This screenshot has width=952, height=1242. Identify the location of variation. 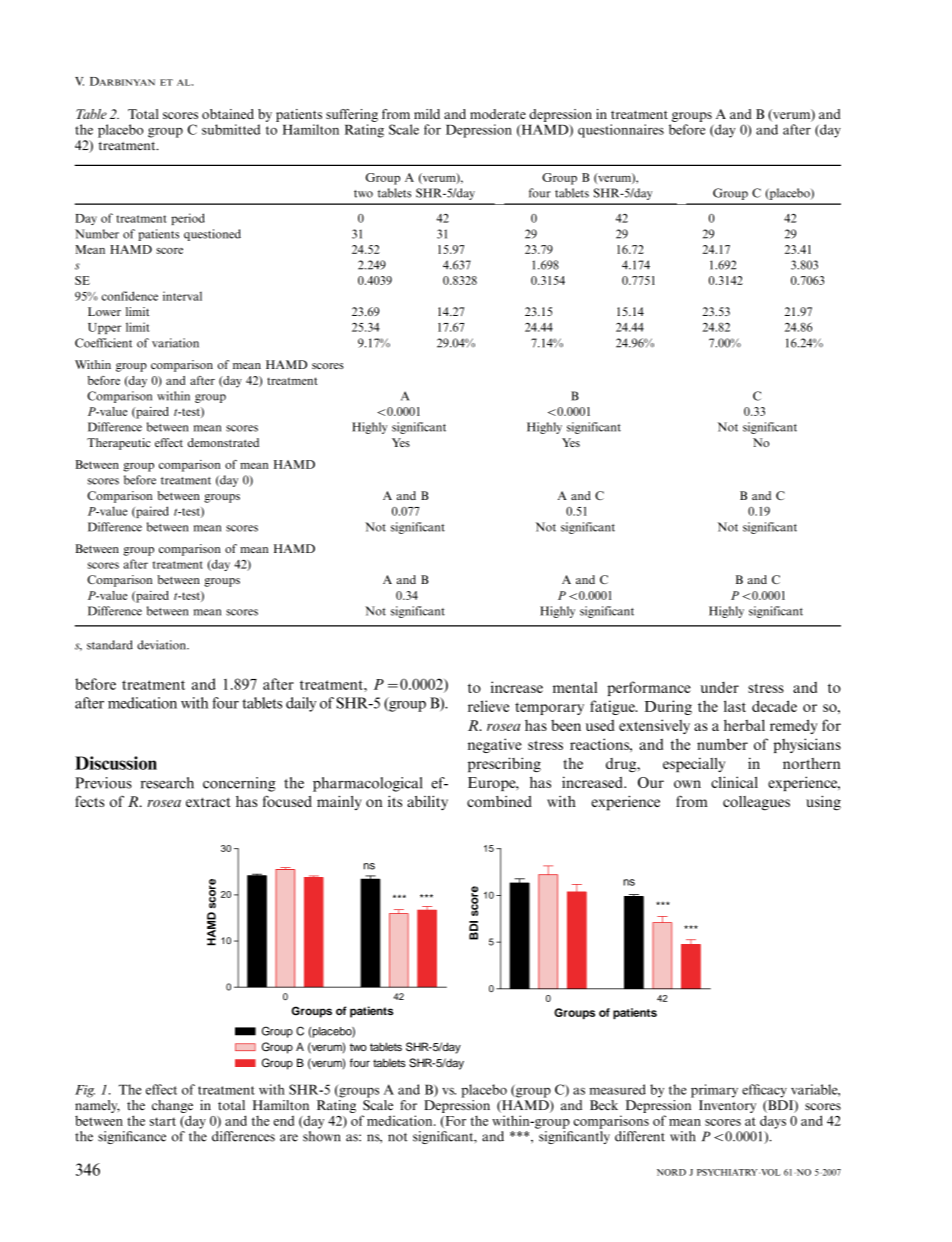
(175, 343).
